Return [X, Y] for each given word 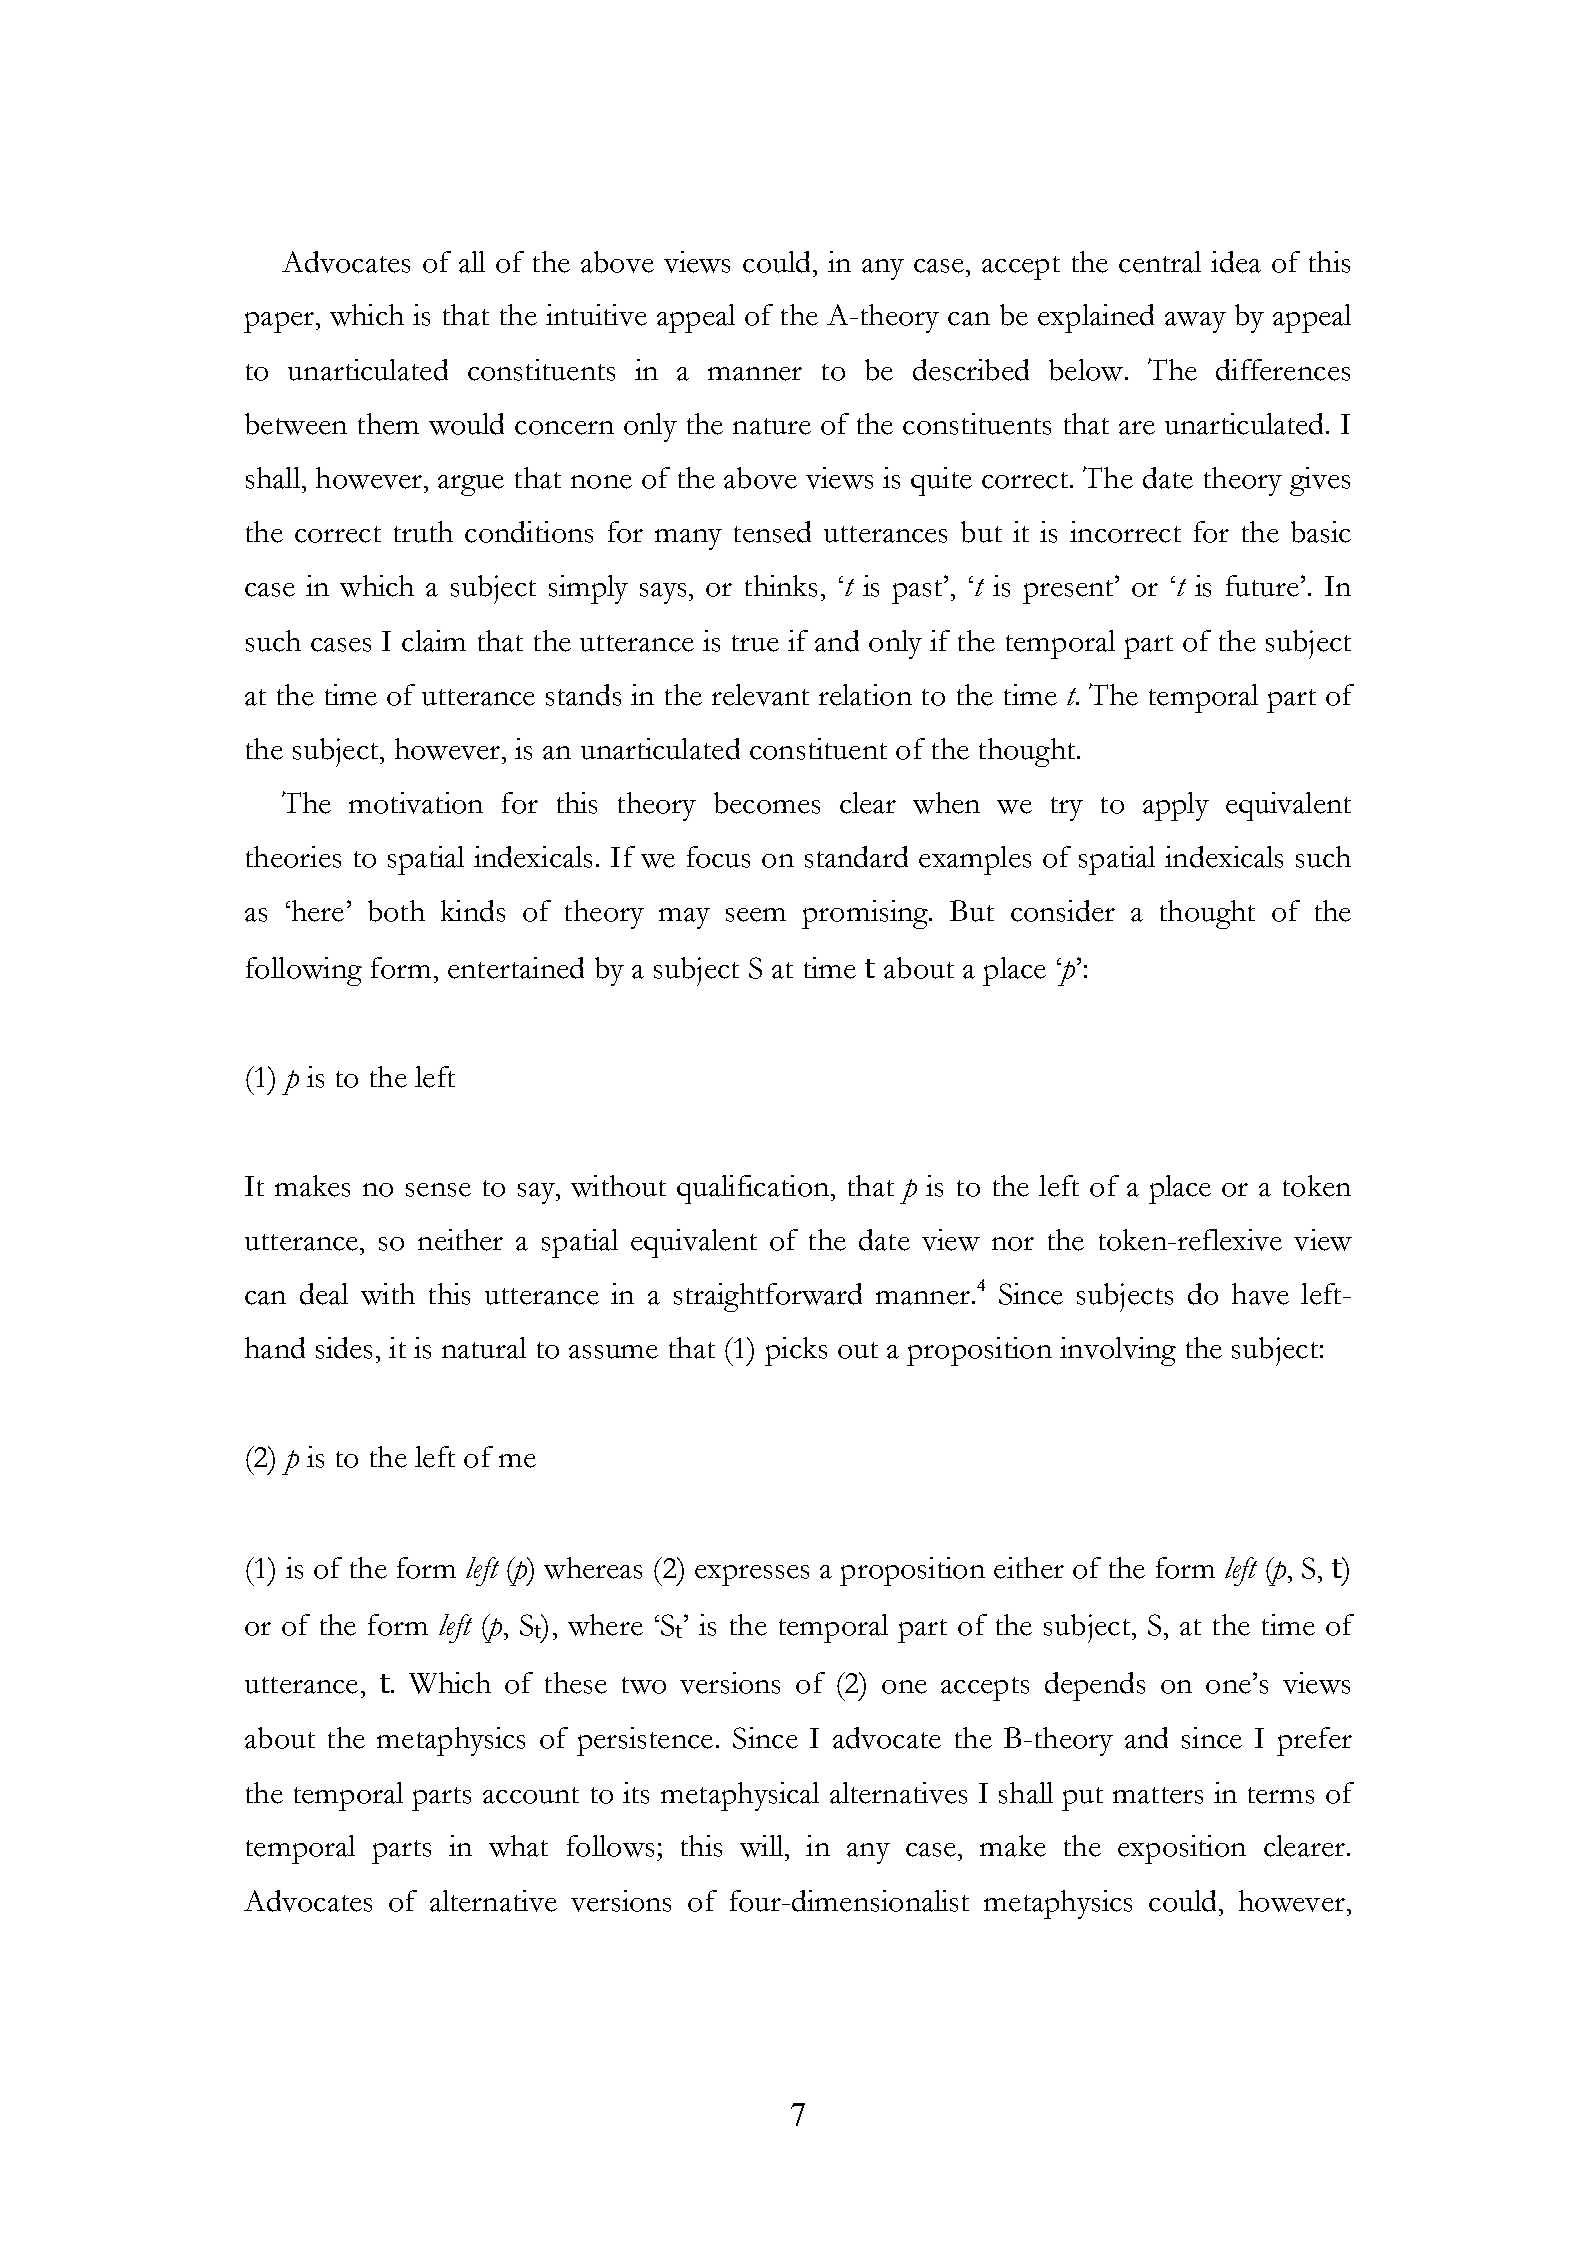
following [304, 971]
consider [1063, 911]
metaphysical [740, 1796]
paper [279, 322]
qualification [753, 1189]
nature [772, 426]
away [1195, 322]
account [531, 1795]
